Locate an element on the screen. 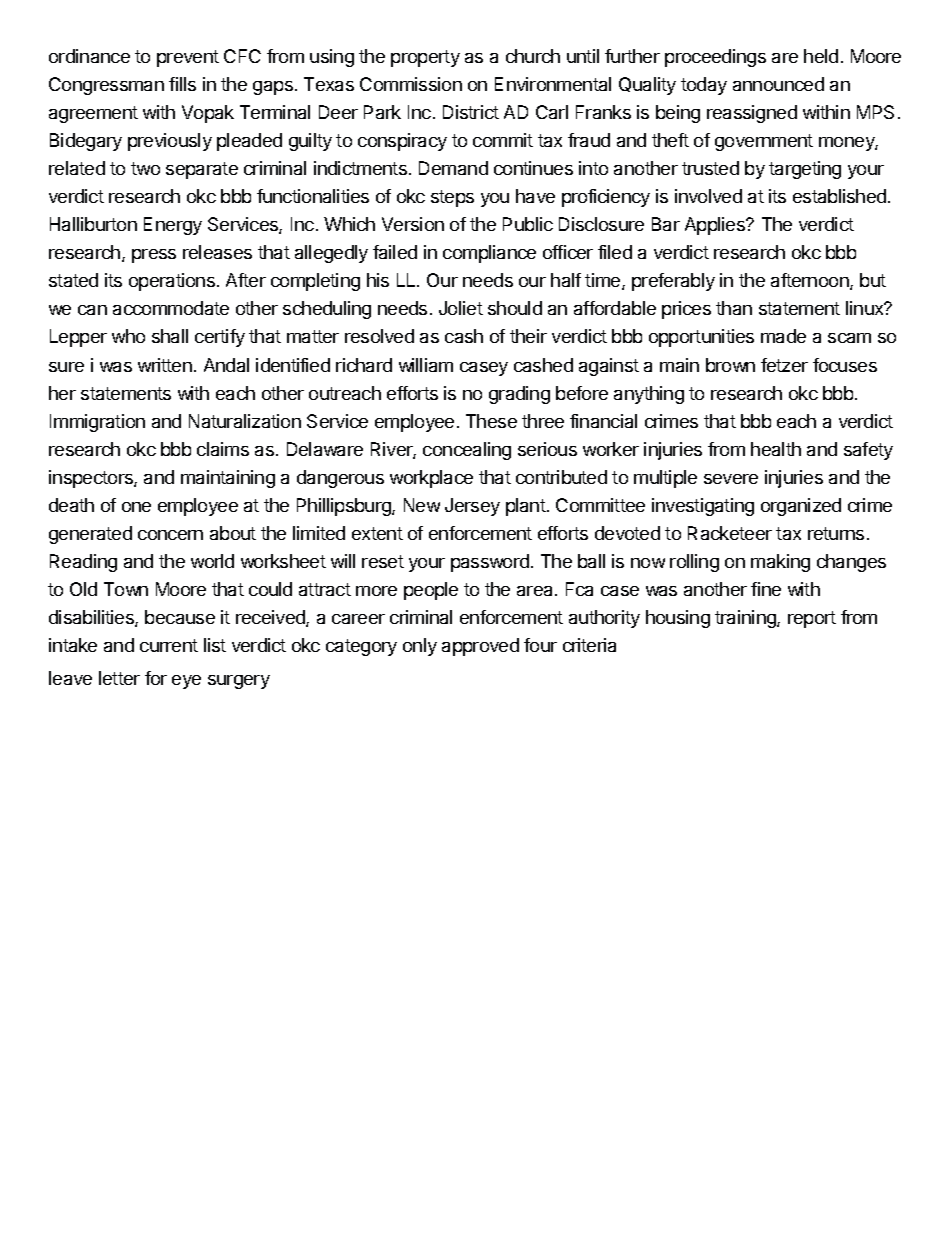 The image size is (952, 1233). Applies is located at coordinates (716, 226).
